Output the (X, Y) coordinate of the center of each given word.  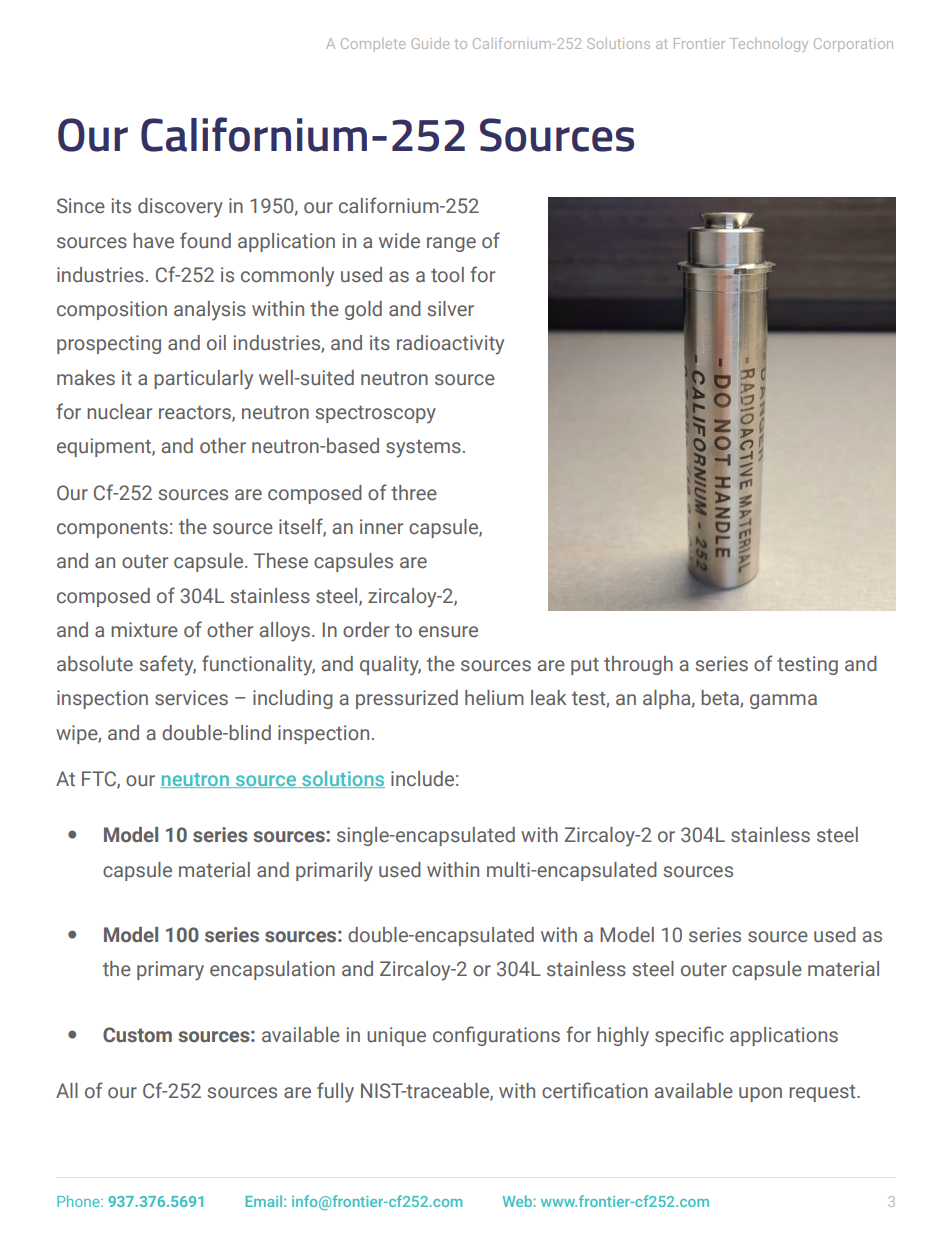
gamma (783, 701)
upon (760, 1094)
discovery (180, 208)
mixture (144, 630)
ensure (448, 632)
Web (518, 1201)
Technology (769, 45)
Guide (430, 43)
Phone (79, 1201)
